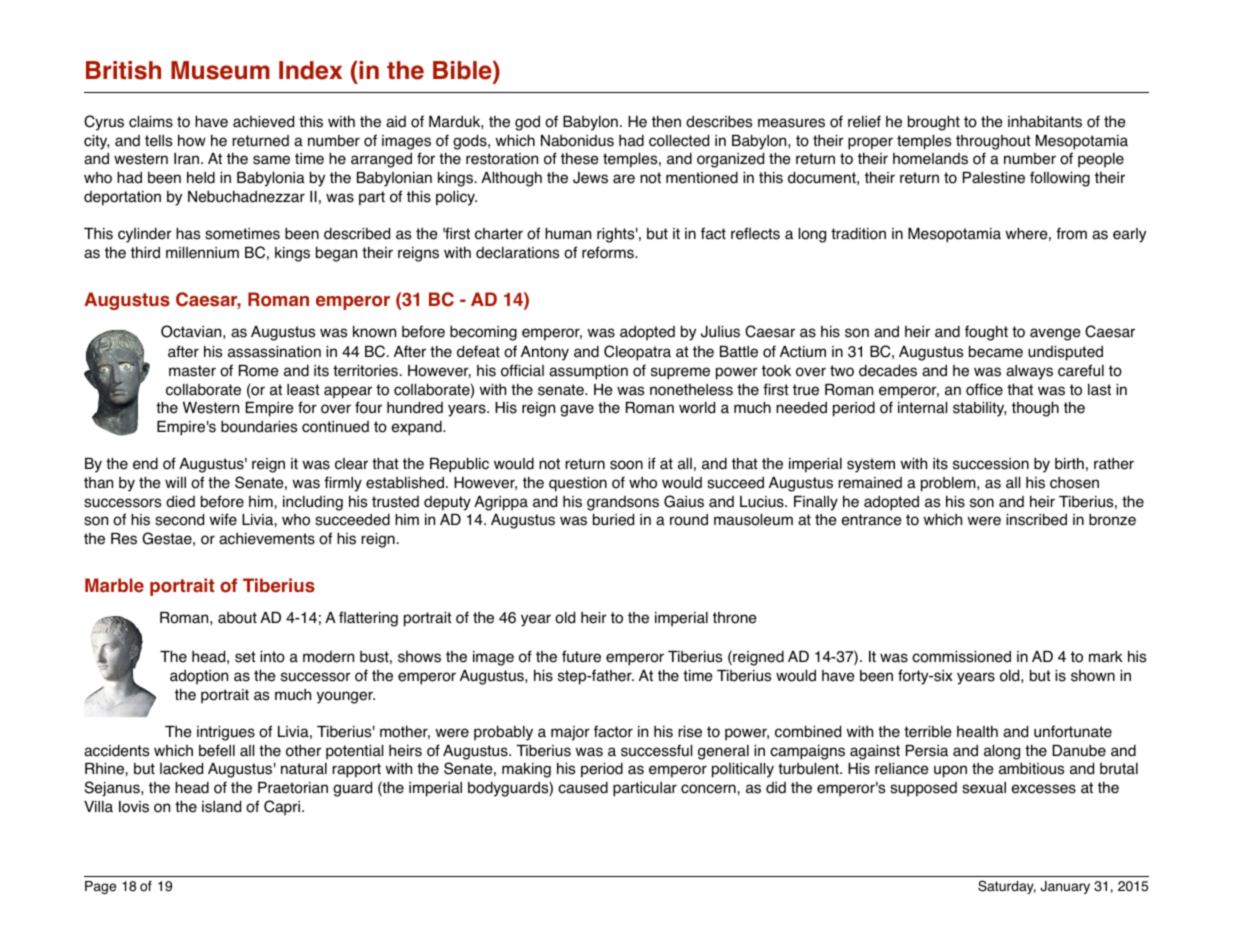 Image resolution: width=1233 pixels, height=952 pixels. I want to click on will, so click(175, 482).
